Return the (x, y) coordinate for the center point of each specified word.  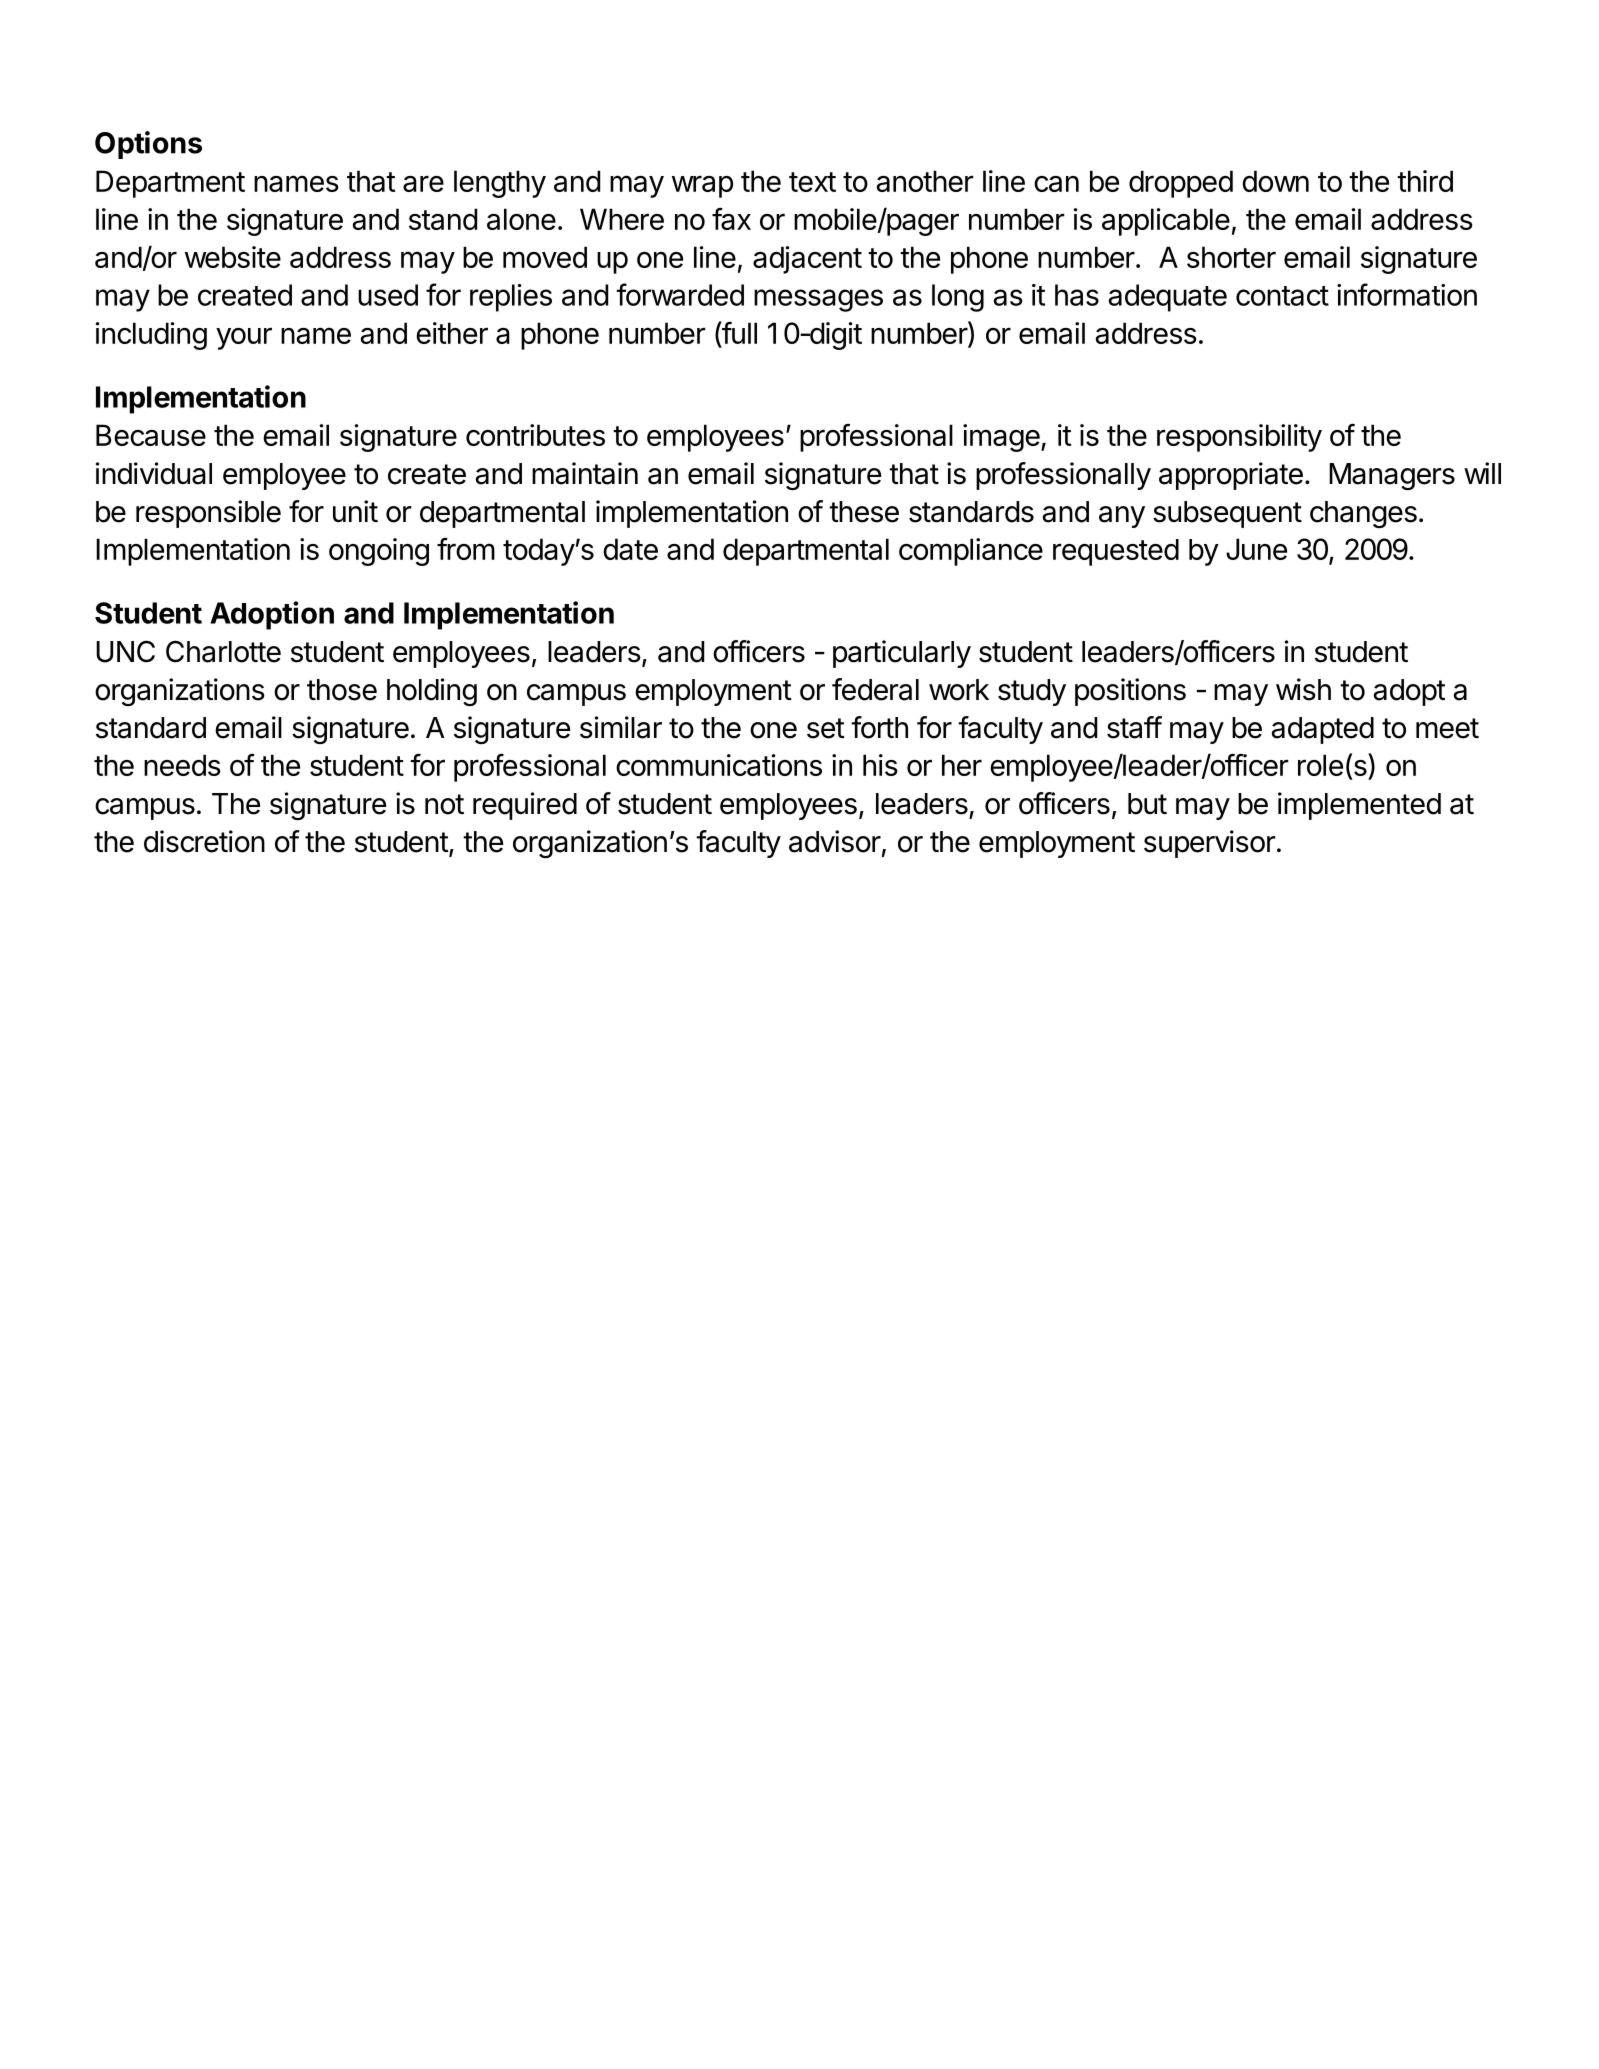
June (1256, 549)
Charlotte (223, 651)
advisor (835, 841)
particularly (902, 654)
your (244, 339)
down (1275, 181)
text (812, 182)
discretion (204, 841)
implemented (1359, 806)
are (423, 183)
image (1002, 438)
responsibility (1239, 438)
